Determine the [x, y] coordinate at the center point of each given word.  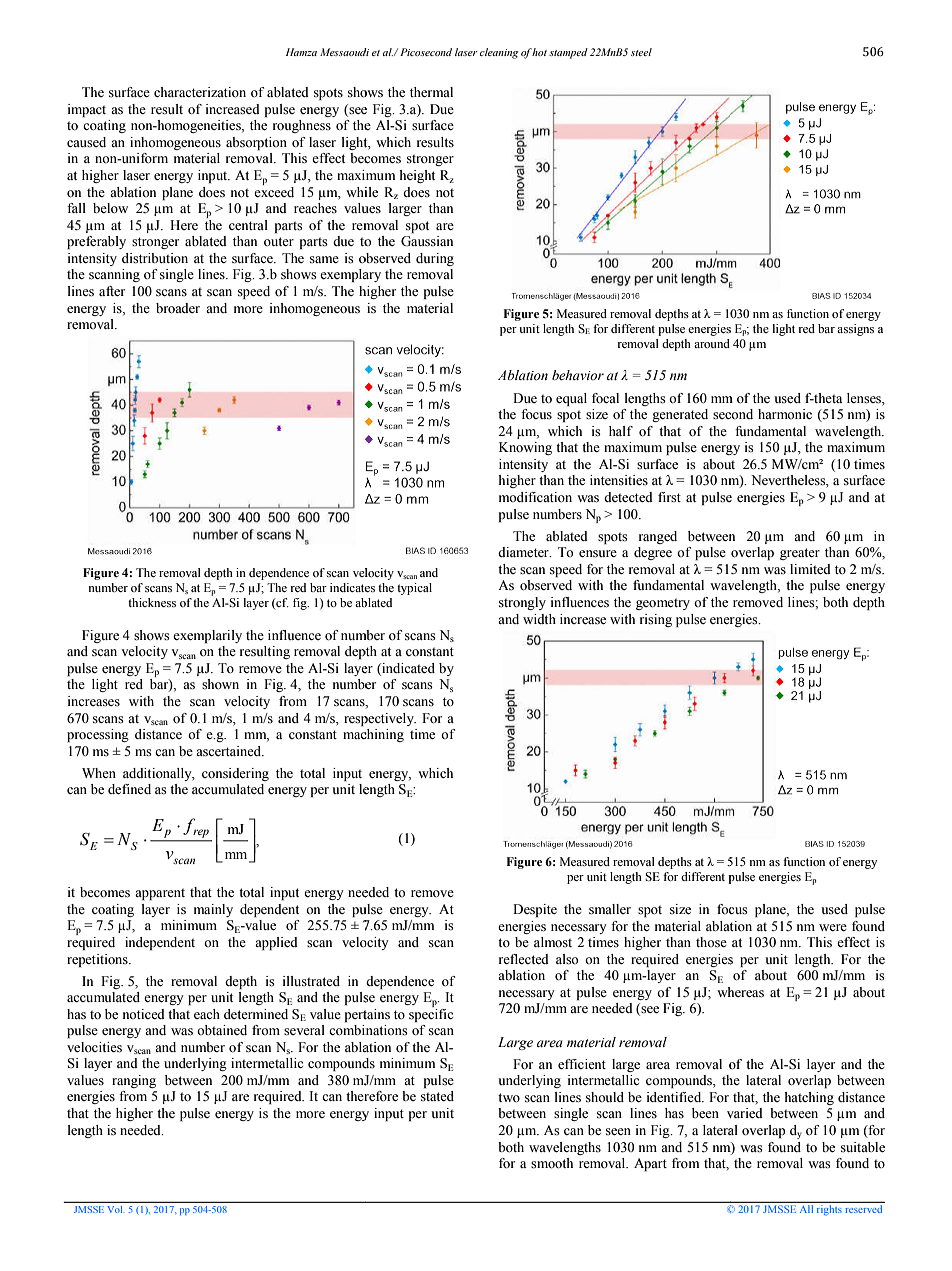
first [669, 497]
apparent [160, 894]
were [833, 927]
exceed [274, 190]
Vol [115, 1209]
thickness [152, 602]
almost [553, 942]
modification [535, 497]
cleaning [499, 53]
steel [641, 52]
